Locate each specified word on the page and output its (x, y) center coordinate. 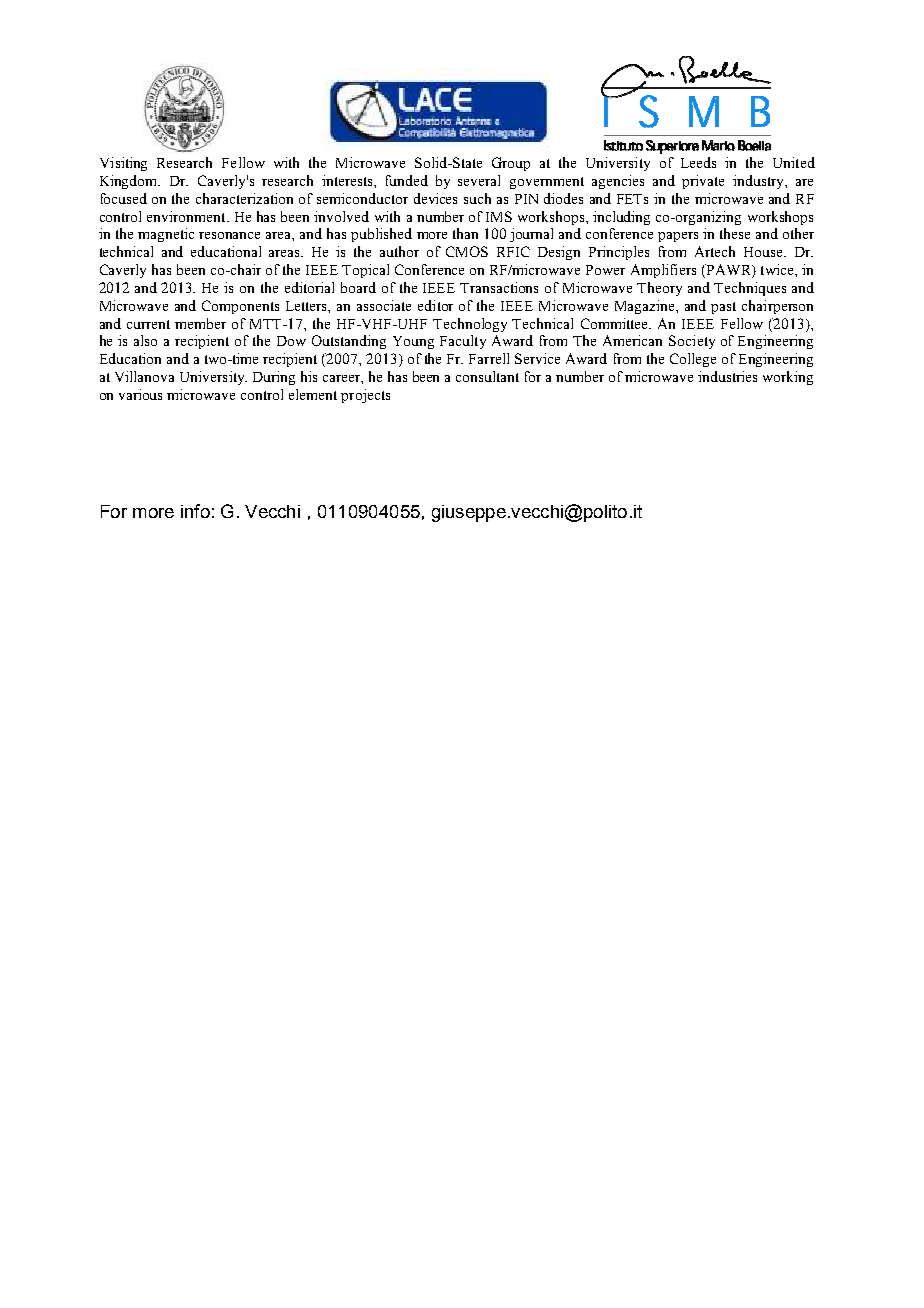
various (140, 394)
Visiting (123, 164)
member (200, 323)
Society (692, 342)
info (195, 511)
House (764, 252)
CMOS (467, 251)
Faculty (463, 342)
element (313, 394)
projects (365, 396)
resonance (229, 235)
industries (727, 376)
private (703, 182)
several (479, 180)
